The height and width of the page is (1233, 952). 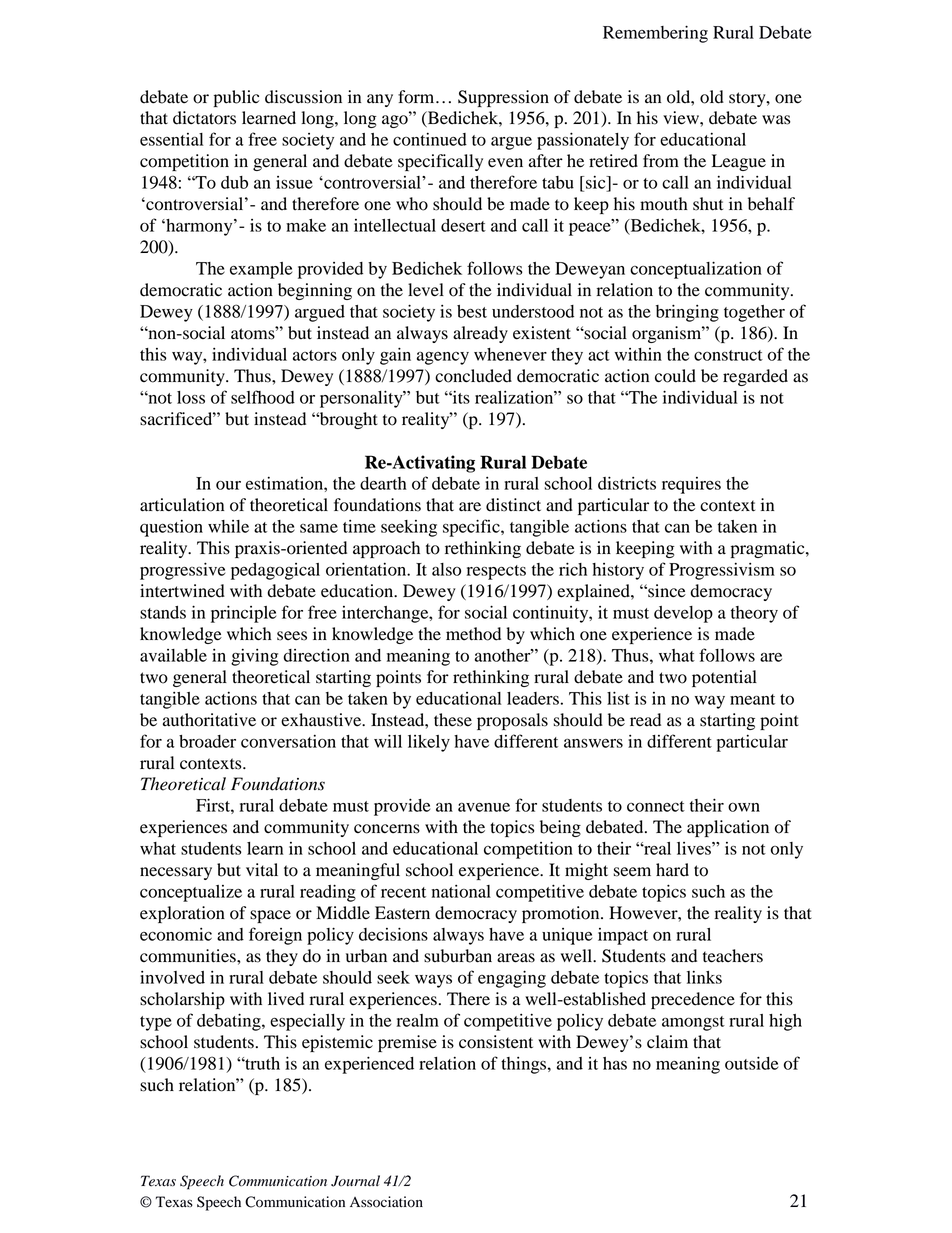 What do you see at coordinates (262, 870) in the page?
I see `vital` at bounding box center [262, 870].
